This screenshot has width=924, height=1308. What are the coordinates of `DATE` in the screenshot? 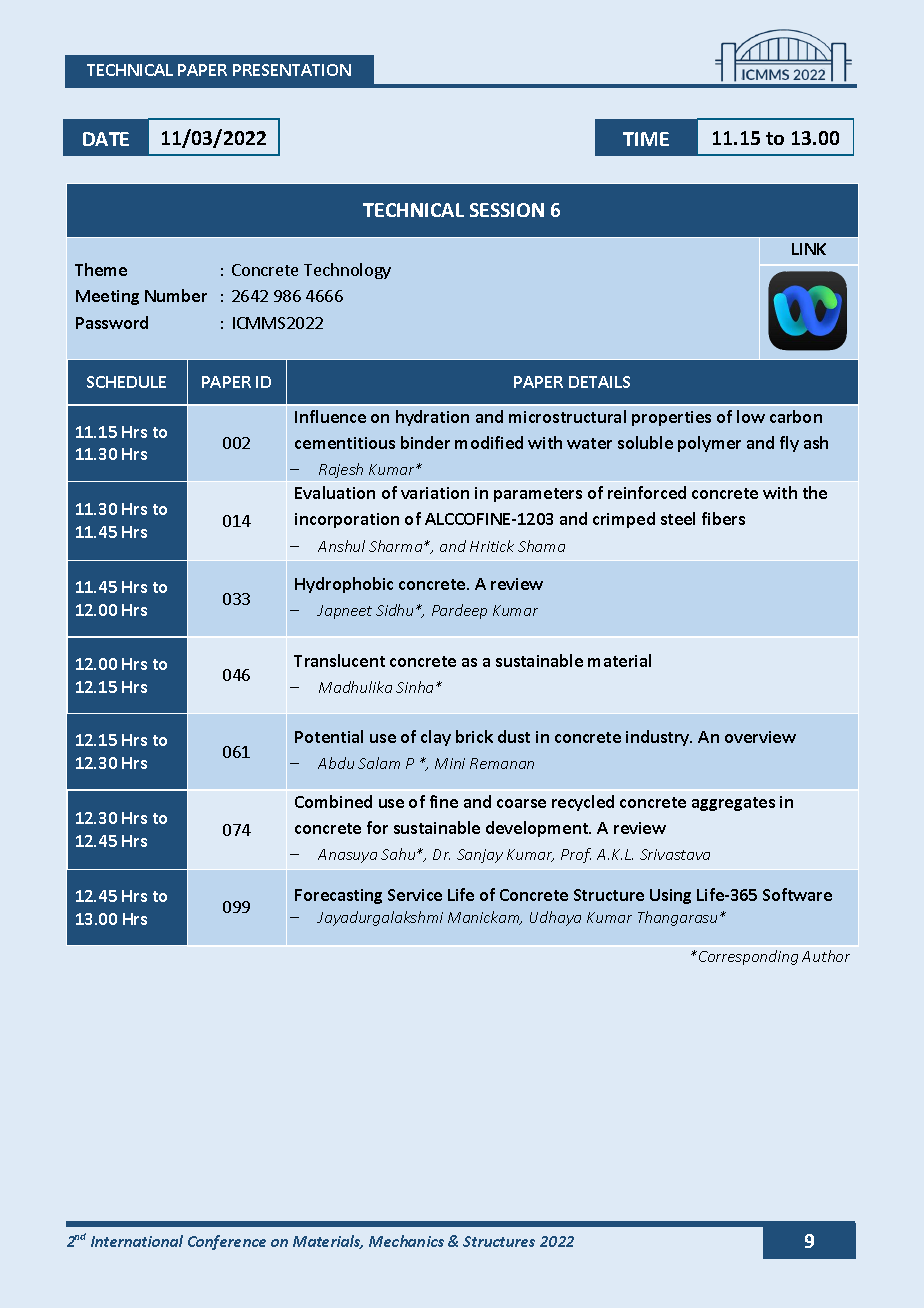 It's located at (106, 139).
